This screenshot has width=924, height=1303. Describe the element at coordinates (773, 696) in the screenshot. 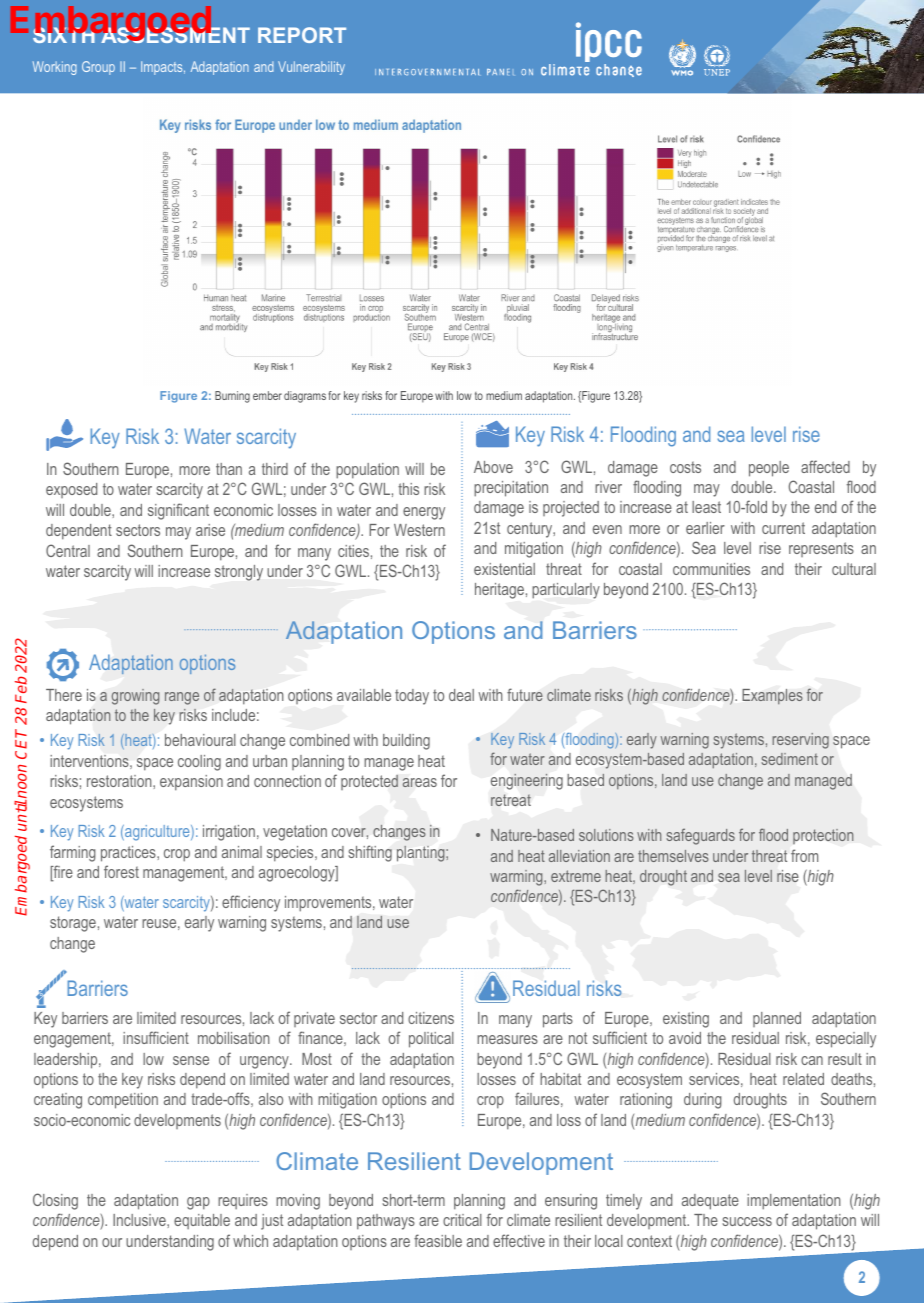

I see `Examples` at that location.
